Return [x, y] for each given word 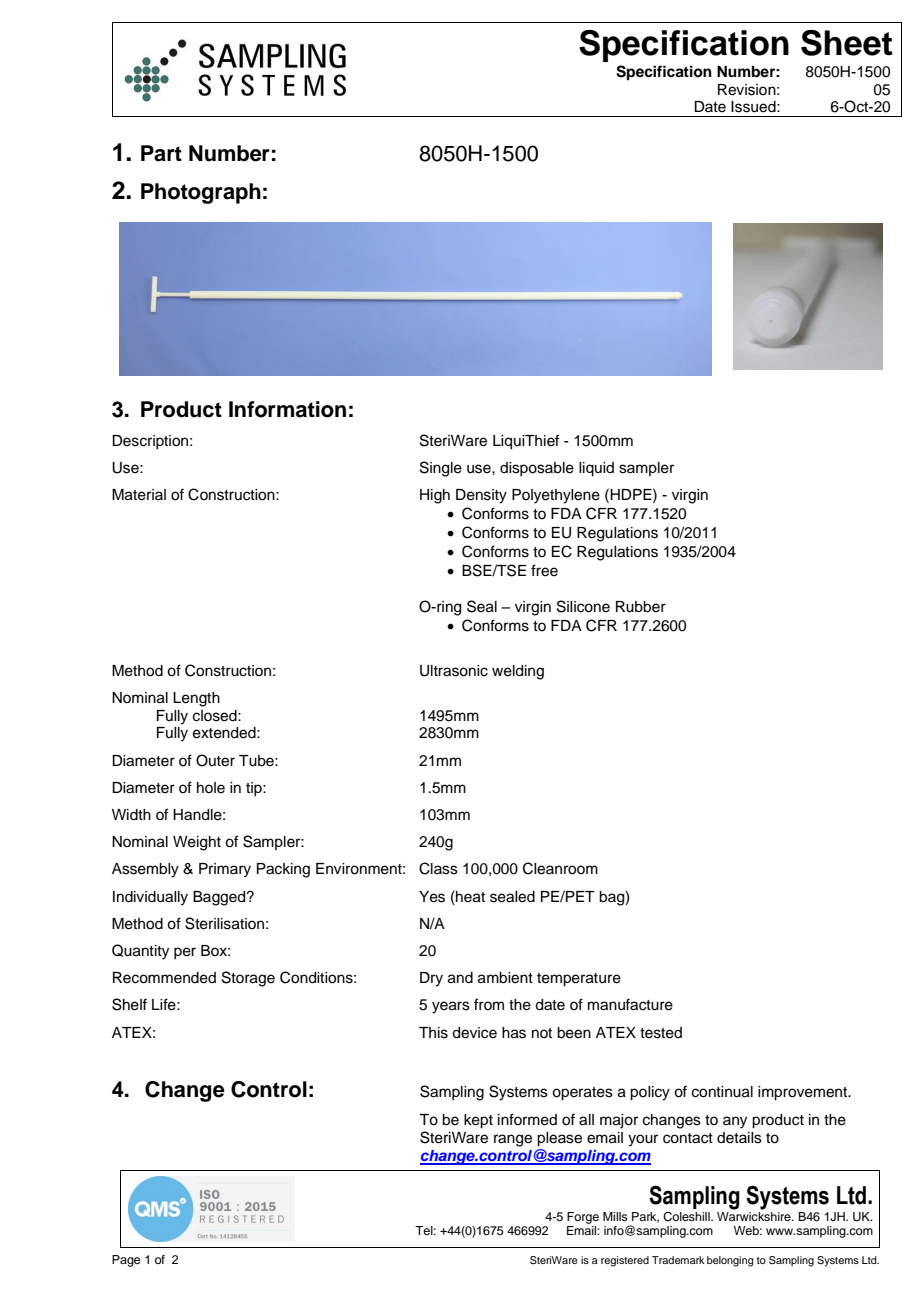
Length [196, 699]
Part [161, 153]
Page [126, 1261]
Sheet [847, 43]
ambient [505, 978]
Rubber [641, 607]
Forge [583, 1218]
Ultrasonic [454, 671]
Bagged [220, 898]
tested [661, 1033]
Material [139, 495]
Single [441, 469]
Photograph [201, 193]
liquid [596, 469]
